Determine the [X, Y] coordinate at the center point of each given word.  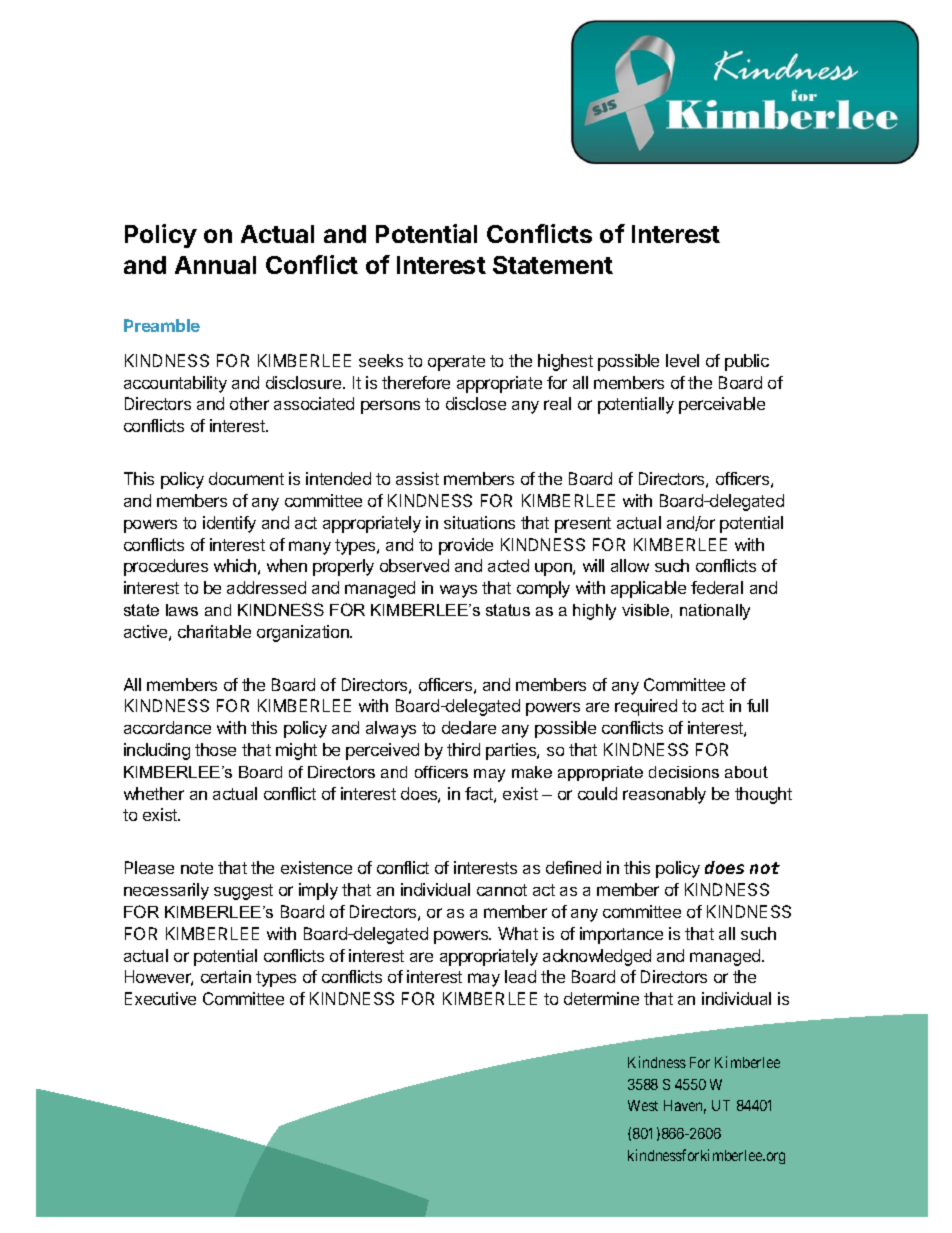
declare [469, 727]
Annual [215, 265]
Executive [160, 998]
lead [520, 976]
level [682, 360]
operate [456, 363]
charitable [214, 631]
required [646, 707]
